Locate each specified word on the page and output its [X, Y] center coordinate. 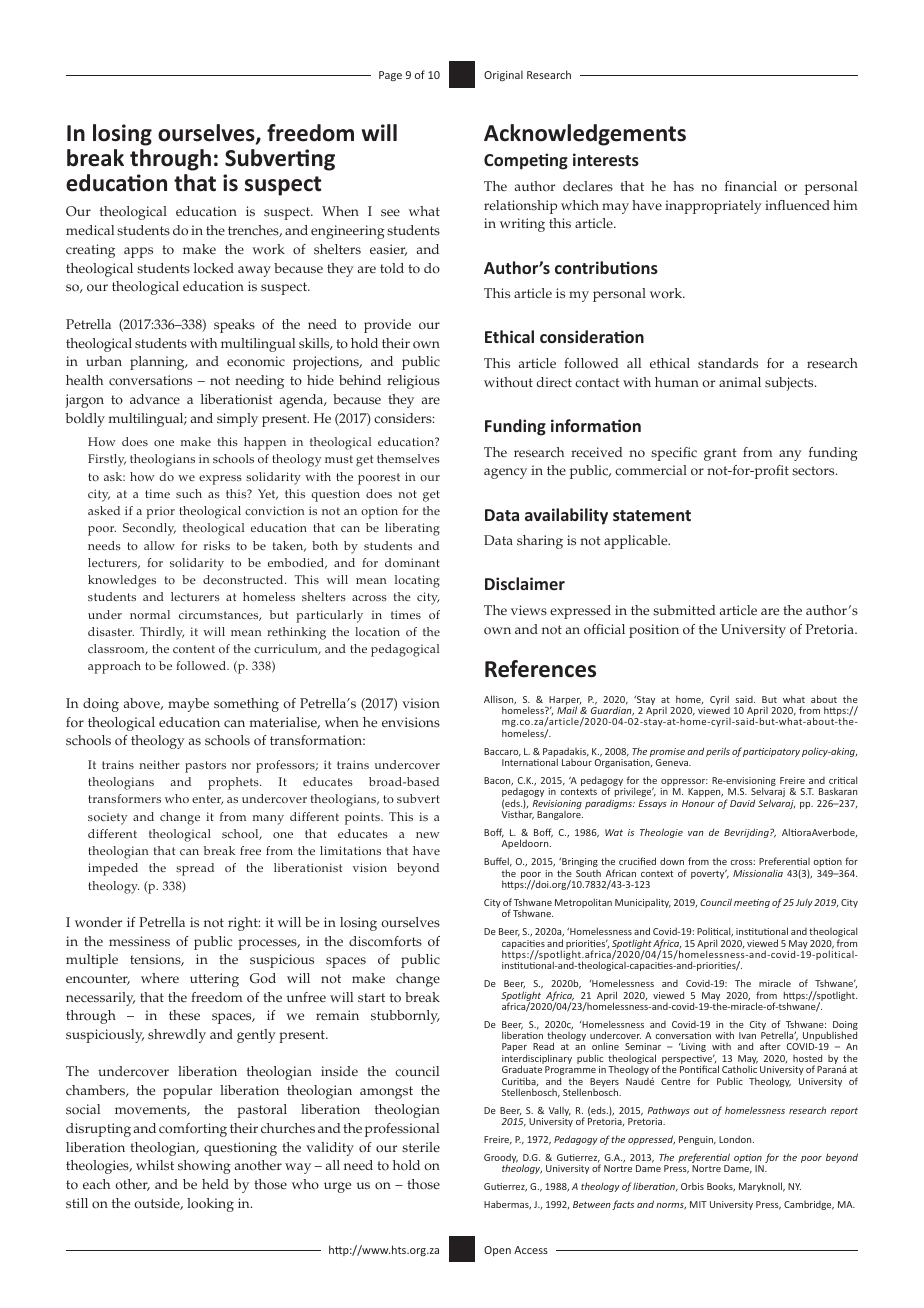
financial [751, 186]
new [428, 835]
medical [90, 230]
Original [503, 75]
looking [210, 1205]
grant [720, 454]
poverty [709, 874]
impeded [113, 869]
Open [497, 1251]
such [189, 493]
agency [505, 473]
